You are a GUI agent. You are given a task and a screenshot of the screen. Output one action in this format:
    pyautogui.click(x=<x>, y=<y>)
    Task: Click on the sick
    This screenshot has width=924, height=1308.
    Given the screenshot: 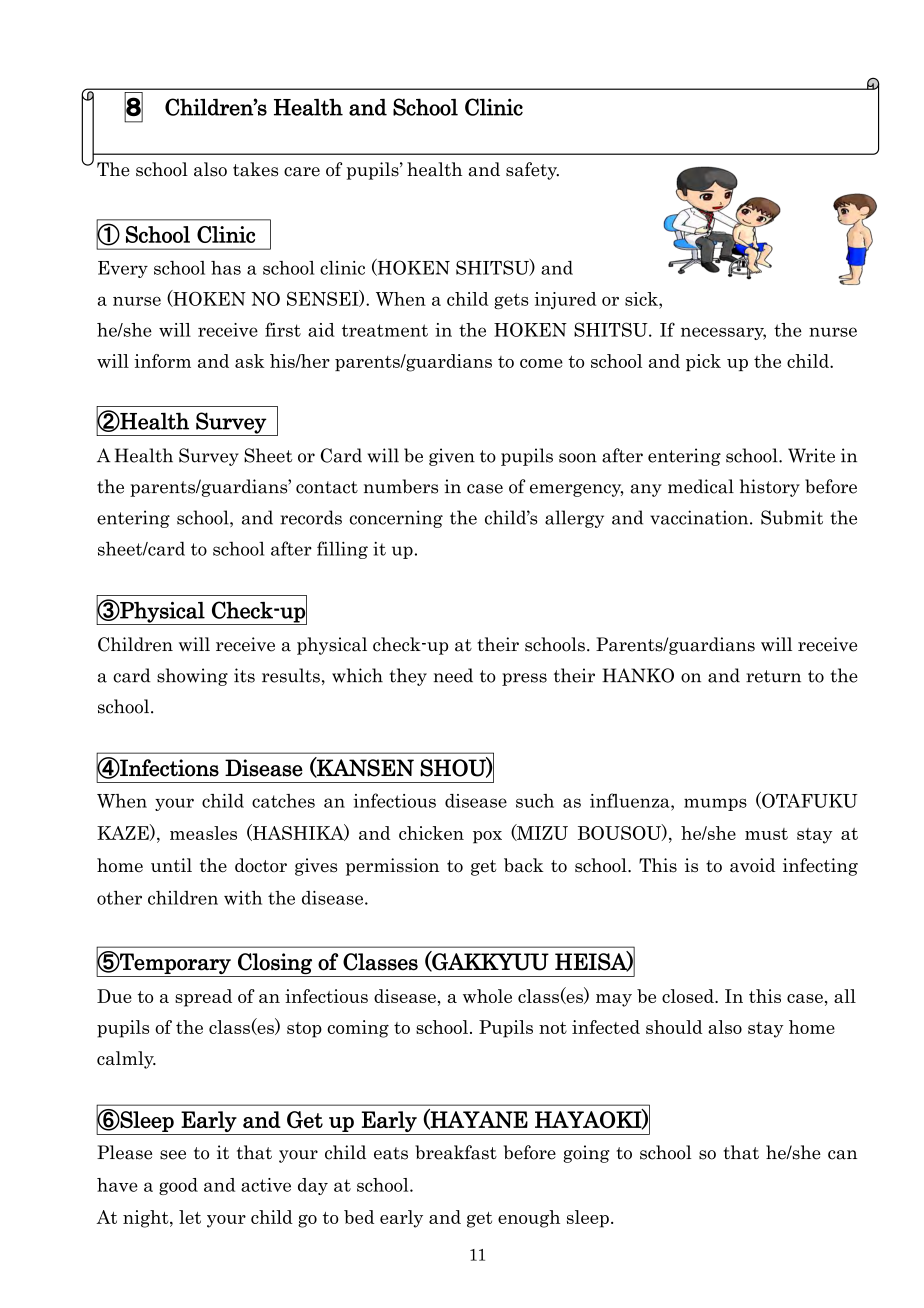 What is the action you would take?
    pyautogui.click(x=642, y=299)
